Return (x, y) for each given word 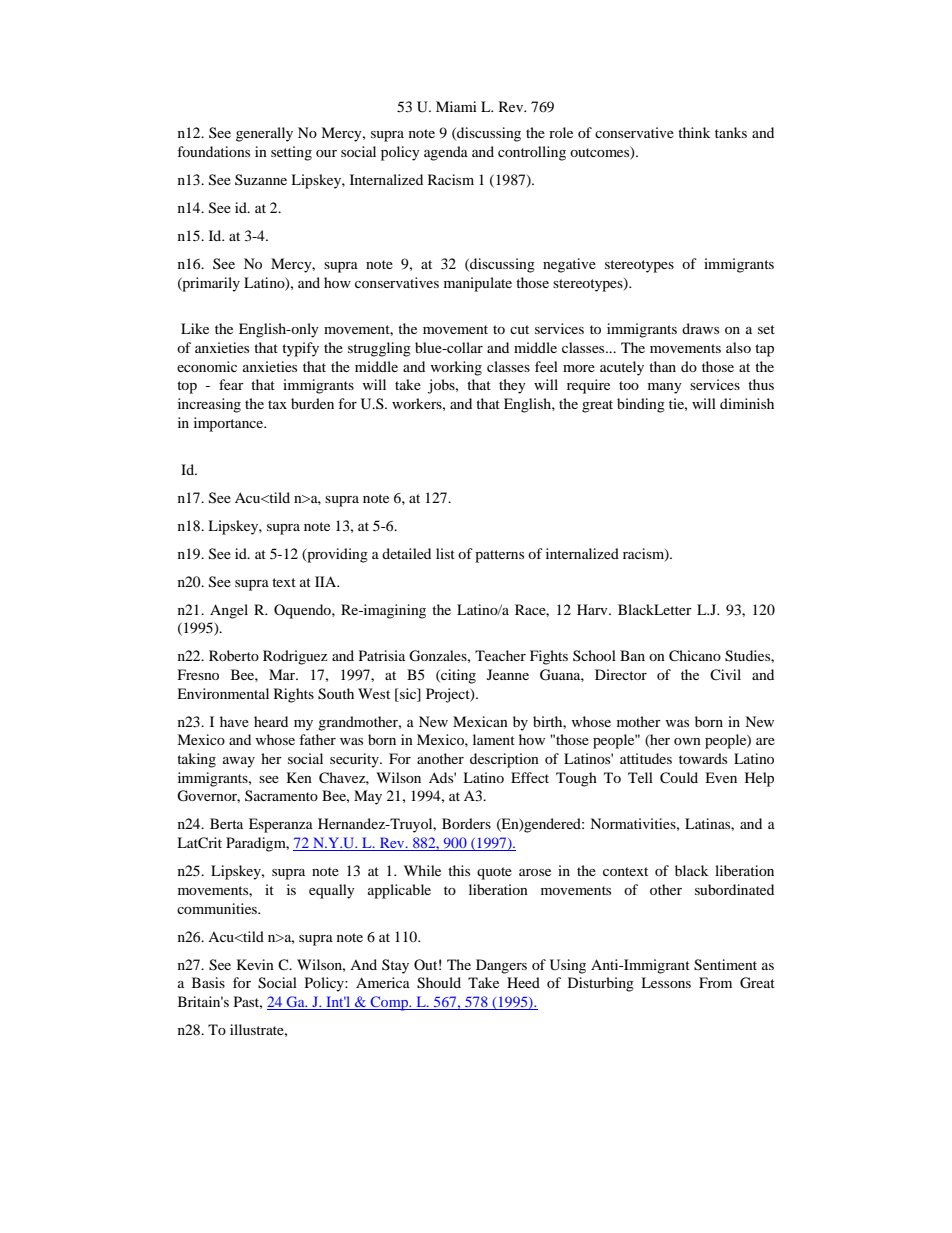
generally (264, 134)
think (694, 132)
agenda (446, 153)
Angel (229, 611)
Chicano (695, 656)
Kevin (255, 964)
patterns (499, 556)
